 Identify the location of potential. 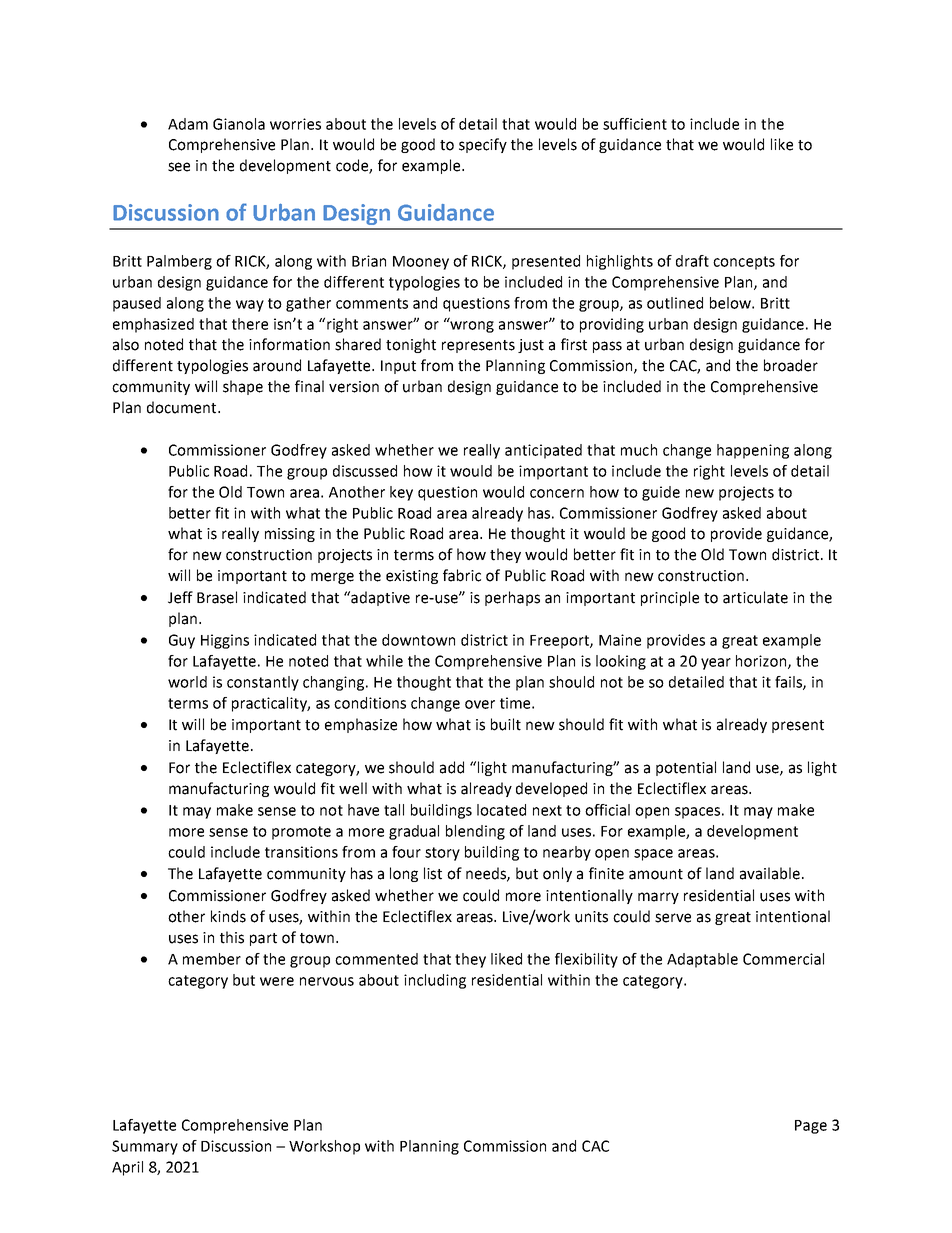
(686, 768).
